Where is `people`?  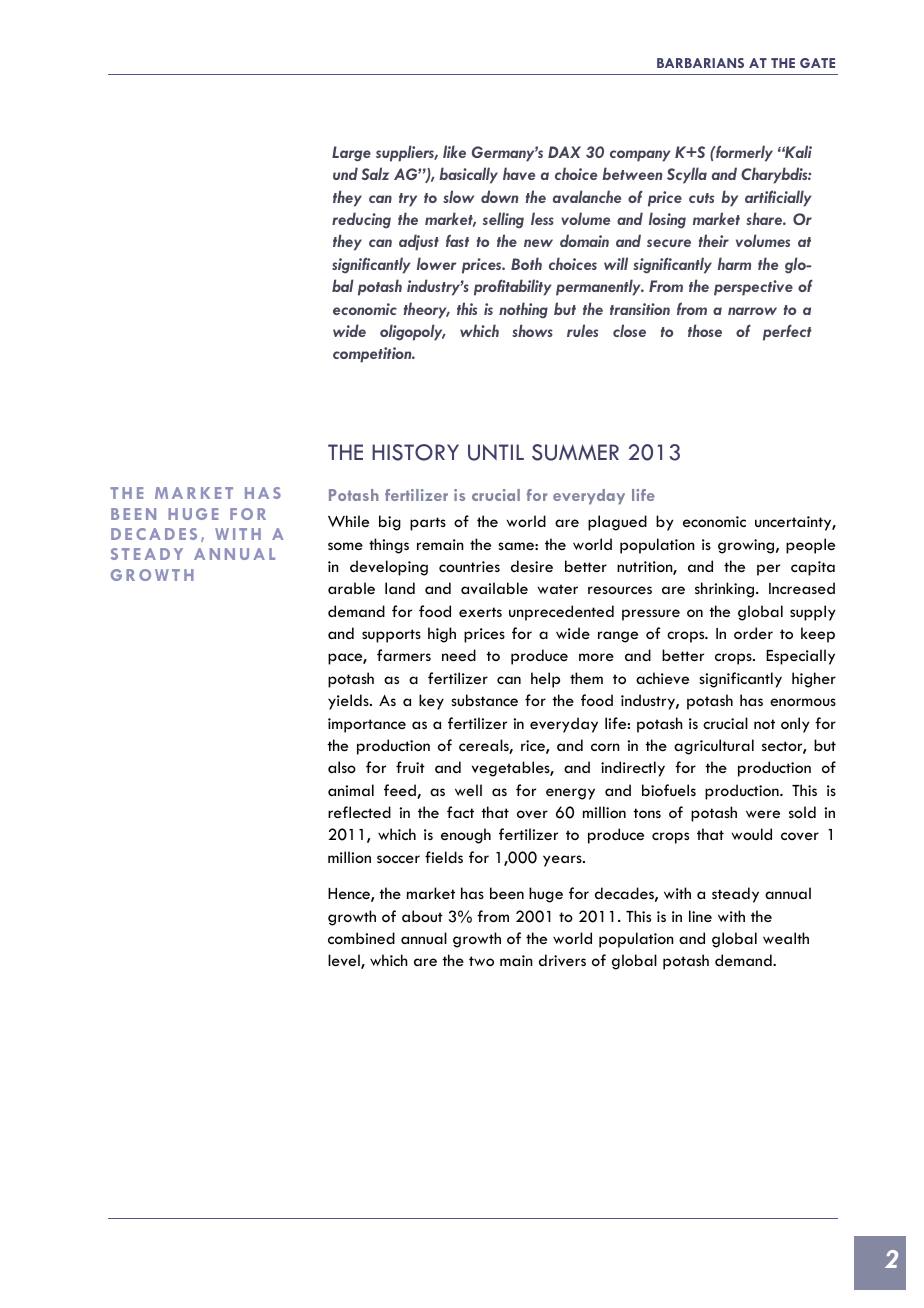
people is located at coordinates (810, 546).
